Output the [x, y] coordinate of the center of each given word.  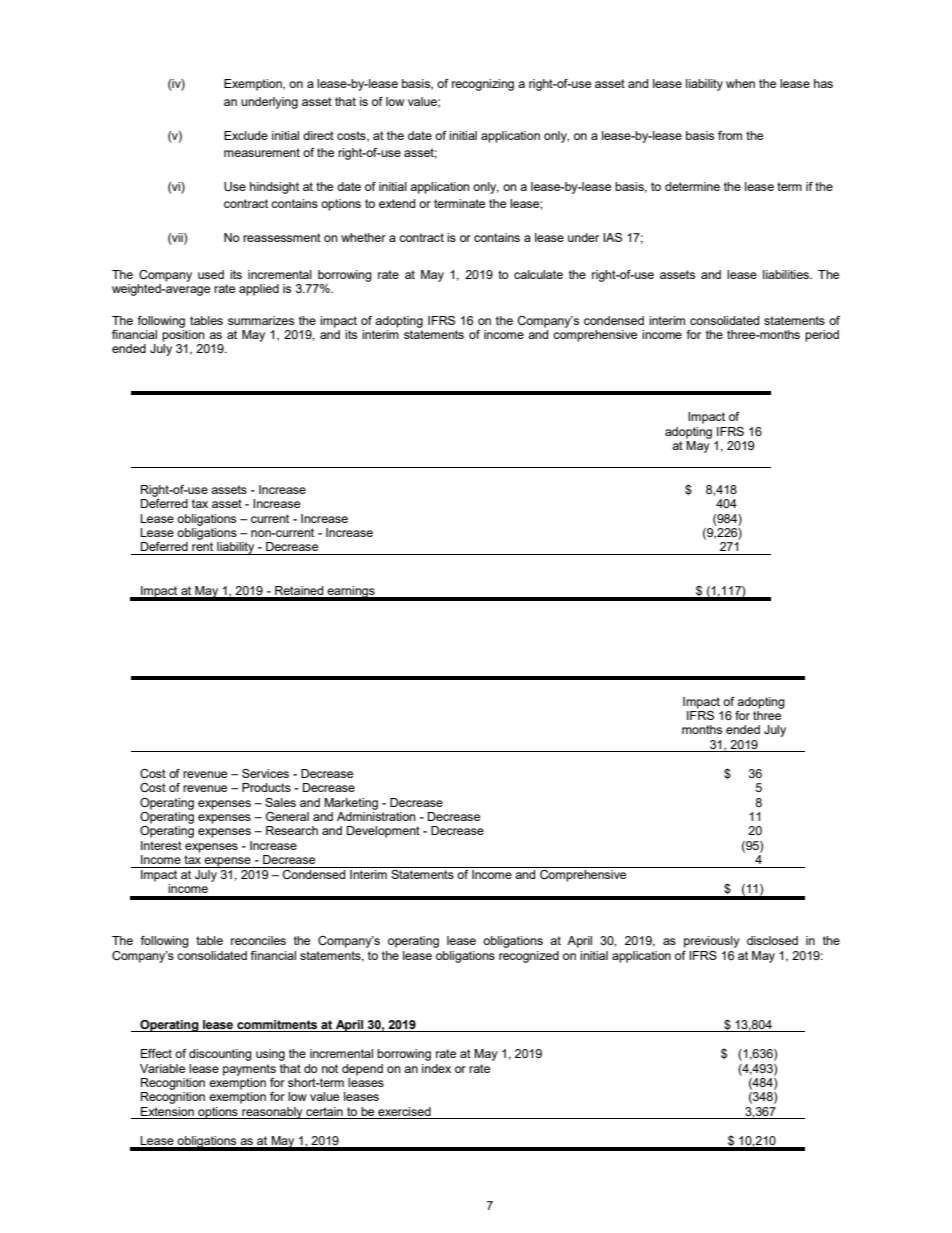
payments [249, 1070]
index [436, 1068]
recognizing [483, 85]
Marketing [351, 804]
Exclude [246, 135]
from [730, 135]
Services [265, 773]
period [822, 336]
